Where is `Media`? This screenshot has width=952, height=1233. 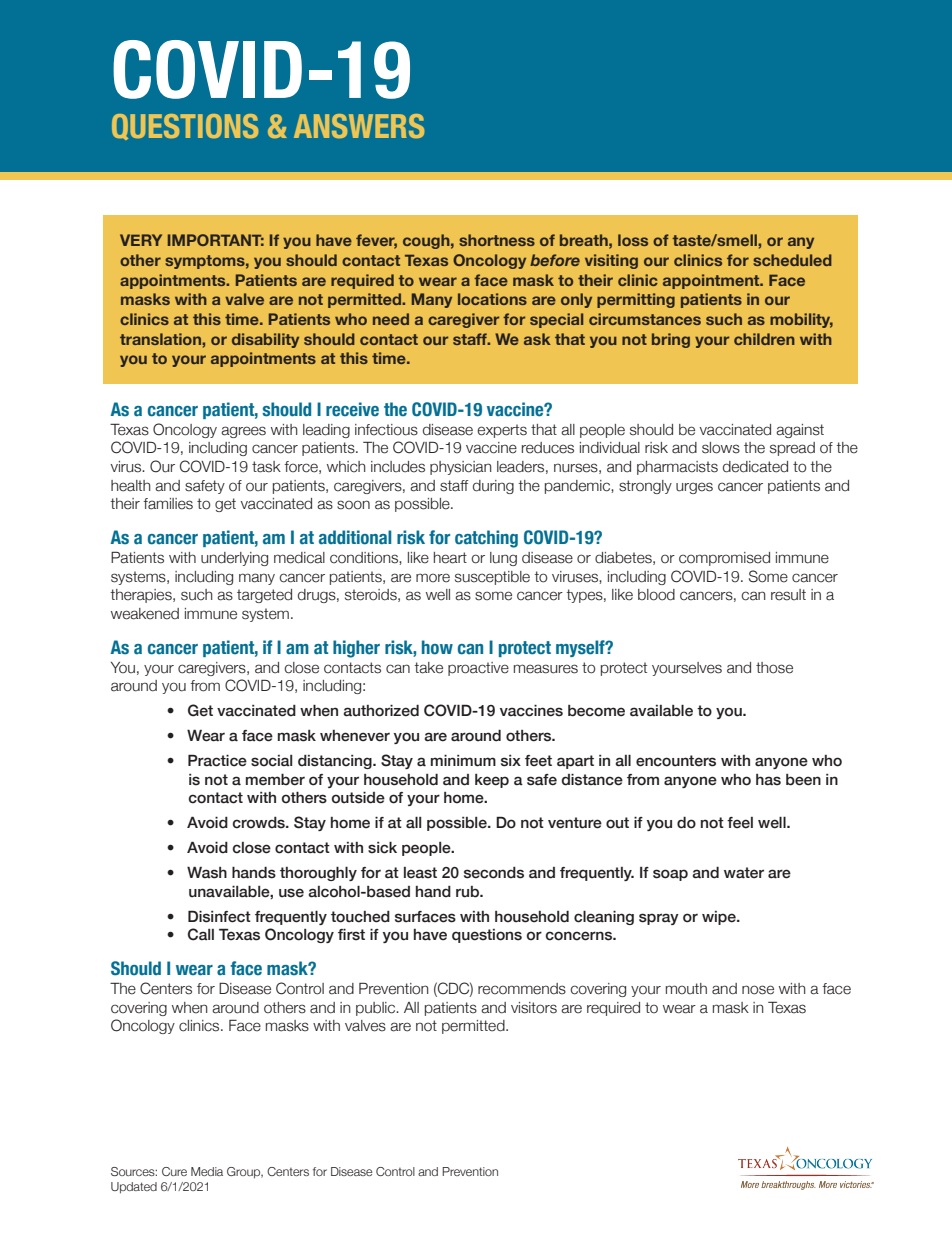
Media is located at coordinates (207, 1171).
